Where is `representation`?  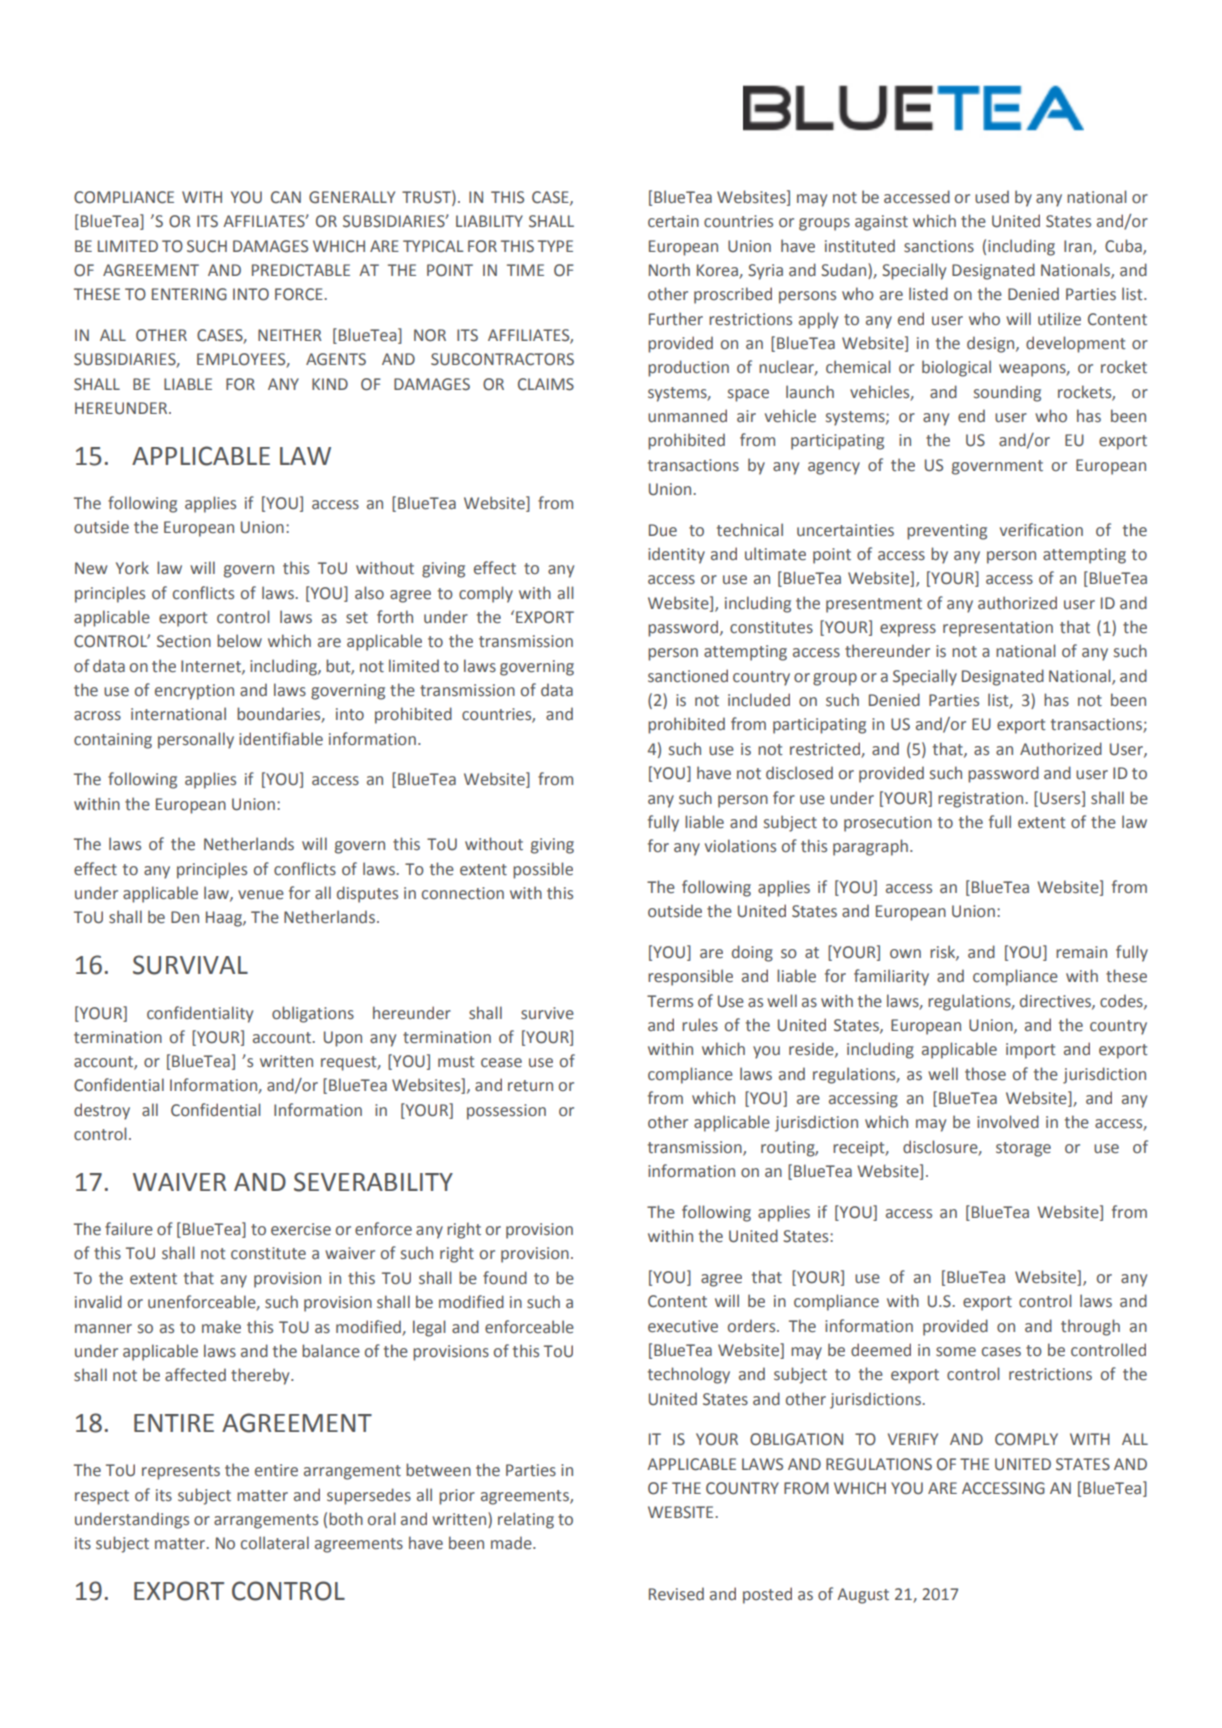 representation is located at coordinates (998, 629).
